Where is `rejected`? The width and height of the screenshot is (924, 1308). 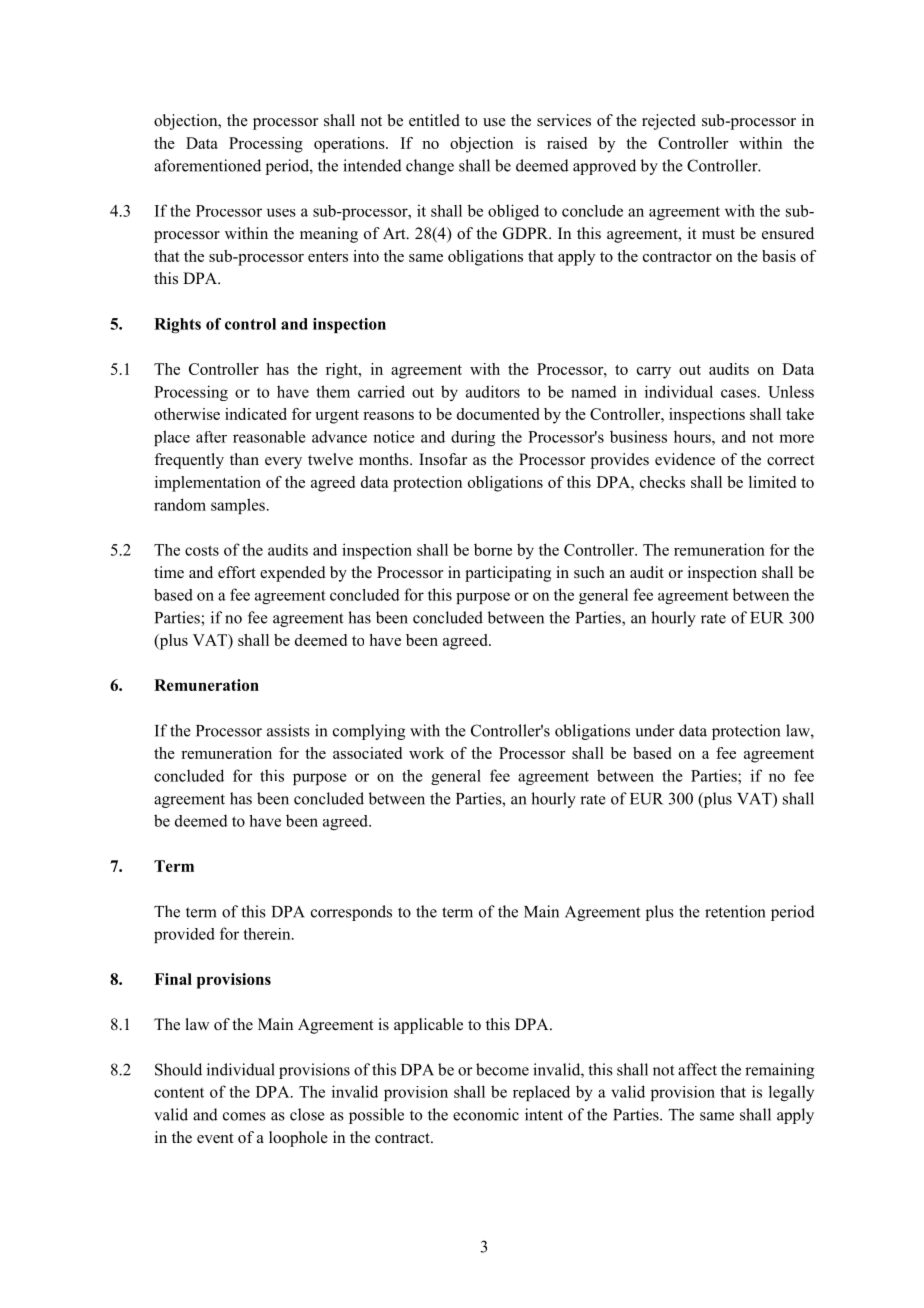
rejected is located at coordinates (669, 122).
